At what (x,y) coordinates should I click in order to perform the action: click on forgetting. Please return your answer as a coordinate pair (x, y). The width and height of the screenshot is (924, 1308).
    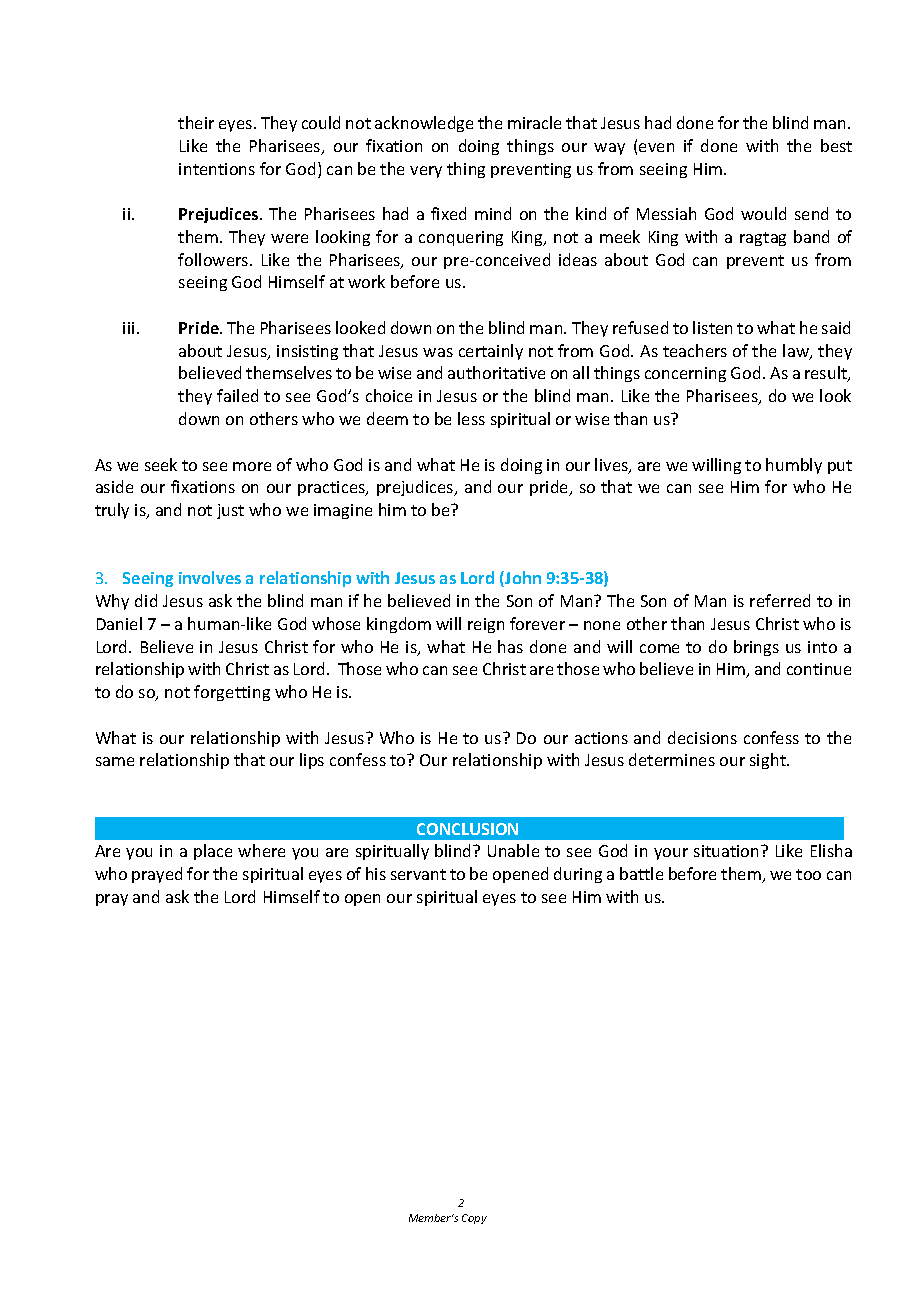
    Looking at the image, I should click on (232, 693).
